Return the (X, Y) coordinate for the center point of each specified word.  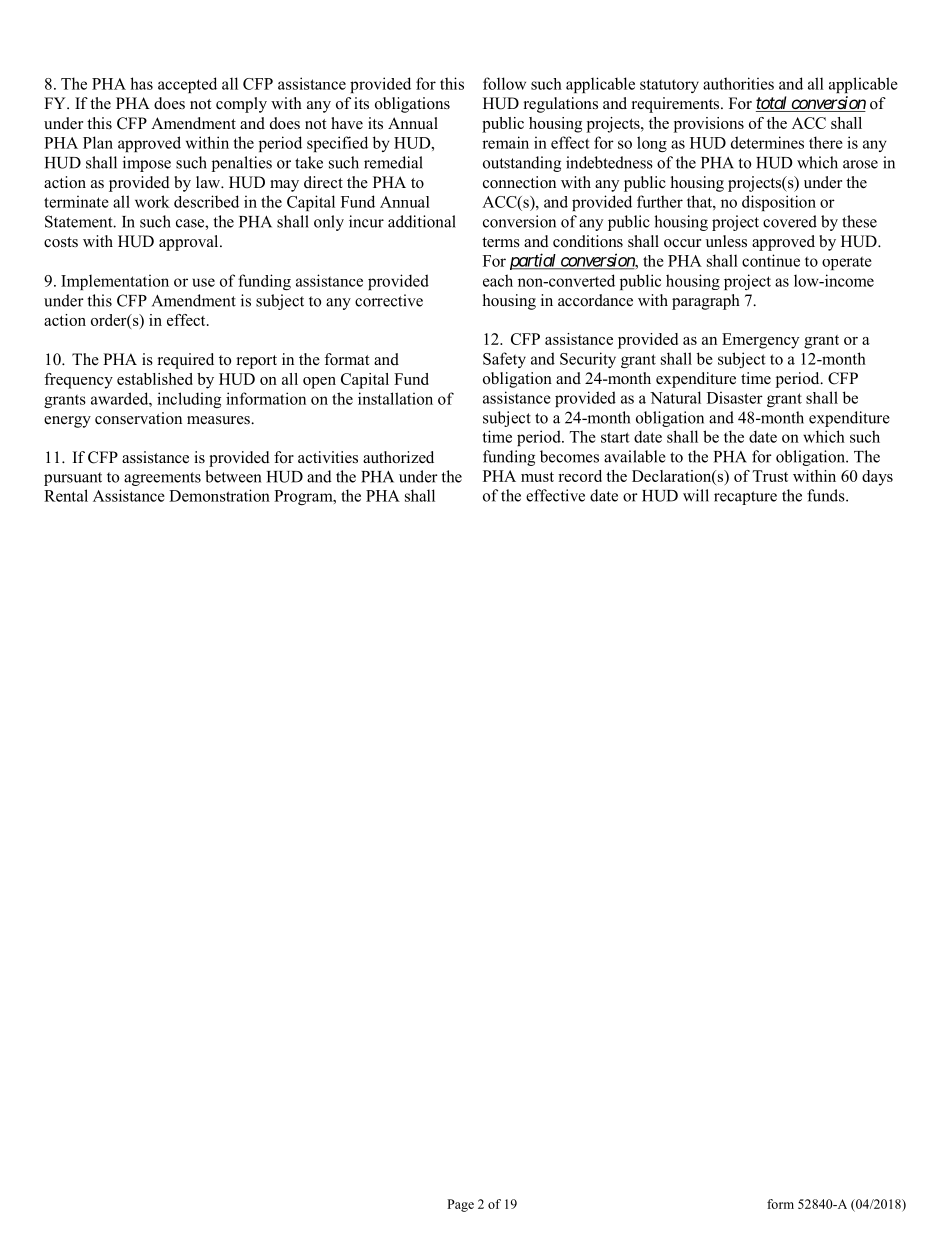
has (141, 83)
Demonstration (219, 495)
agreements (162, 479)
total (772, 104)
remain (505, 142)
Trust (770, 476)
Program (304, 497)
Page (460, 1205)
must (537, 477)
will (696, 495)
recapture (745, 498)
